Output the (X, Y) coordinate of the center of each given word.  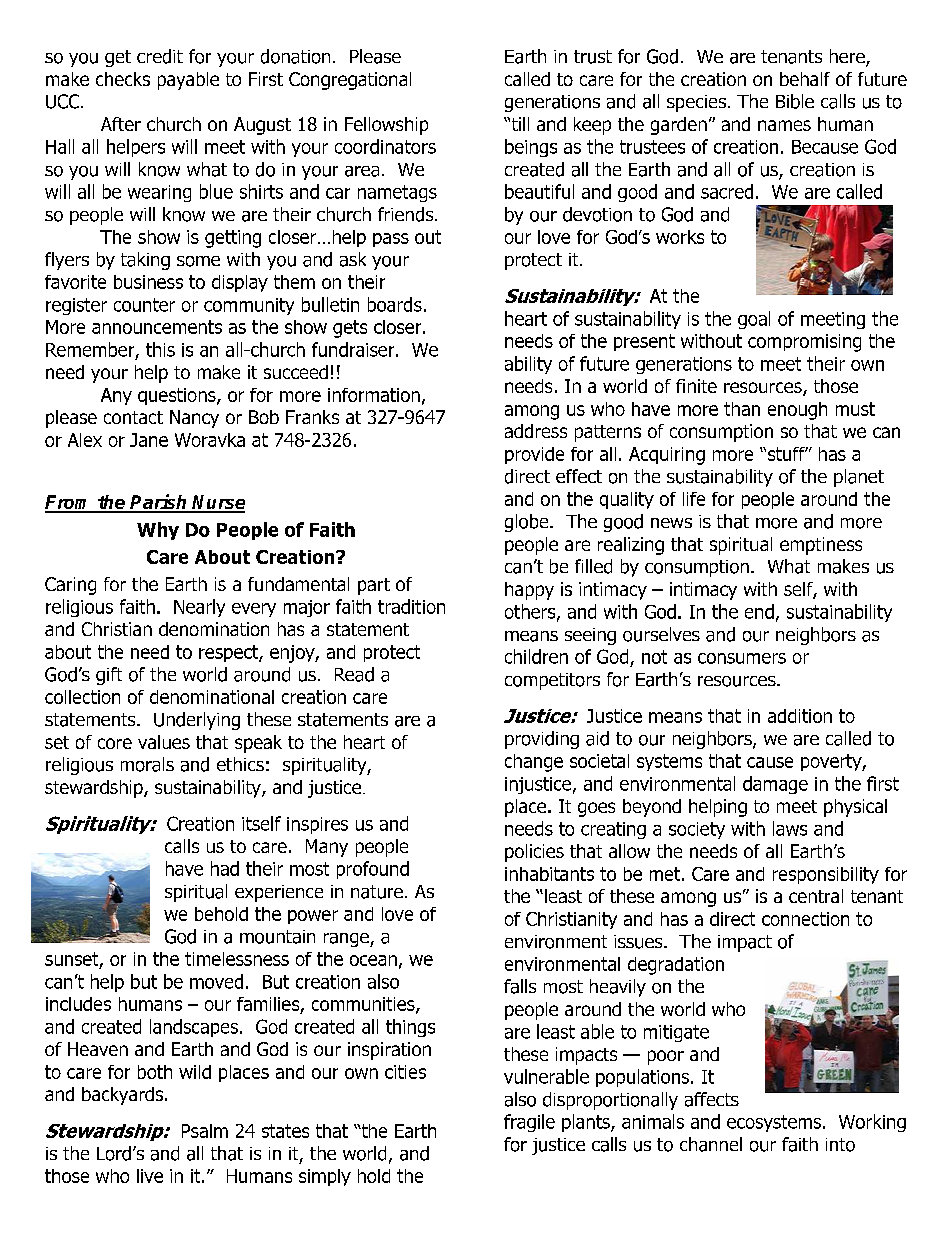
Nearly (199, 608)
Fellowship (386, 126)
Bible (795, 101)
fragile (529, 1123)
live (150, 1176)
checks (123, 79)
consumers (742, 658)
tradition (411, 606)
